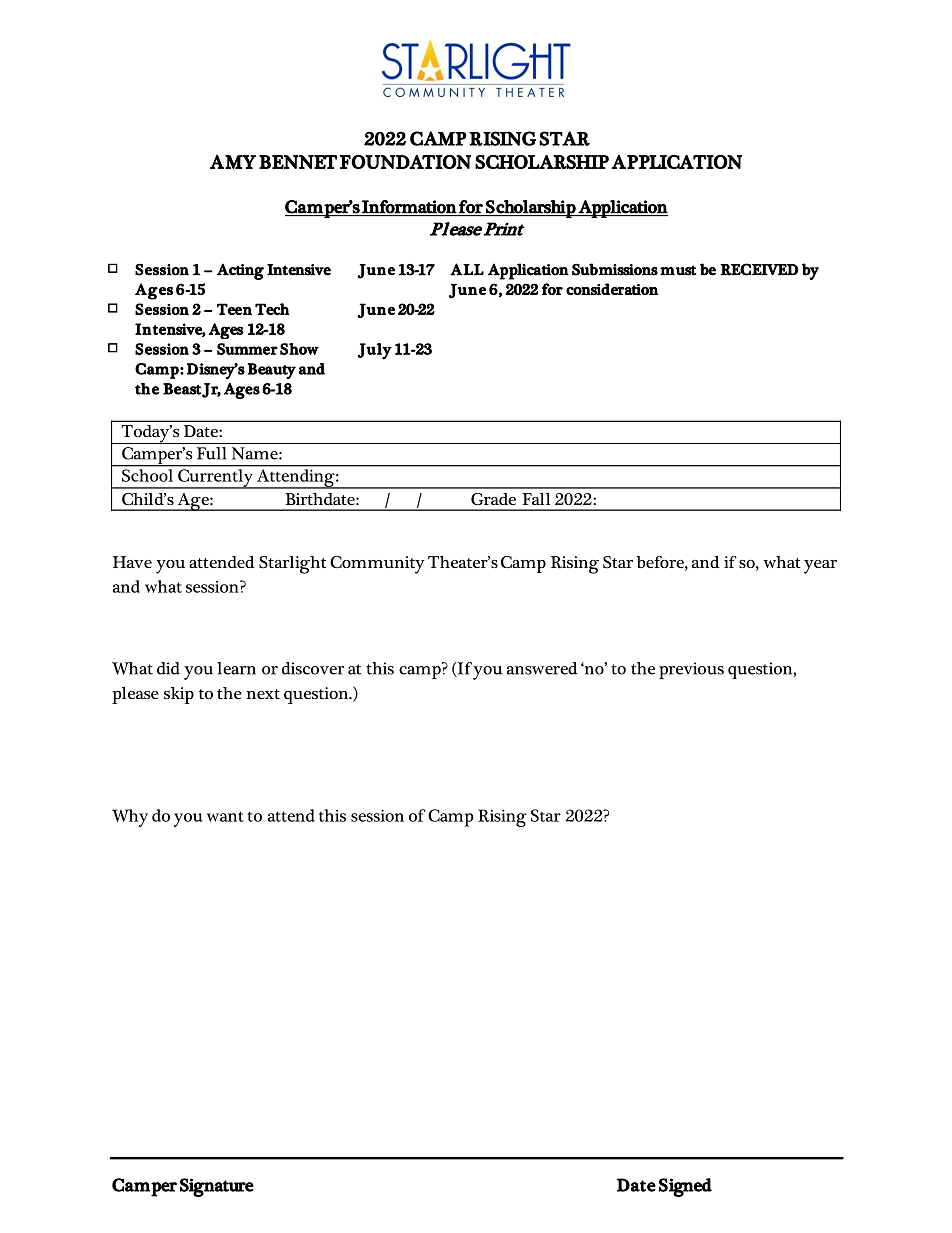 This screenshot has height=1233, width=952. I want to click on previous, so click(691, 670).
